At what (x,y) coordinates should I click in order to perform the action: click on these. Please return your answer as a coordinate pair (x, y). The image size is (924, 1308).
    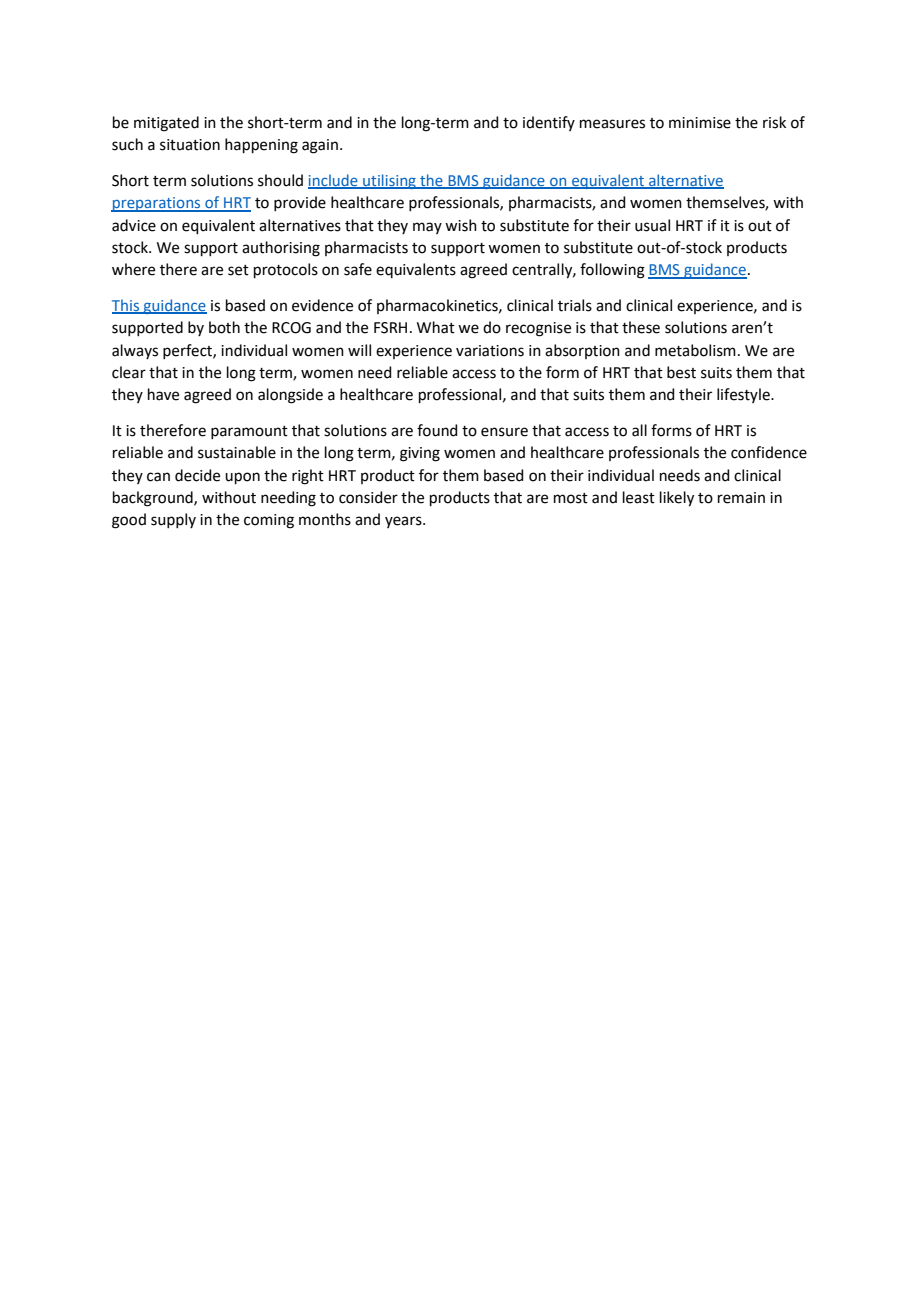
    Looking at the image, I should click on (641, 327).
